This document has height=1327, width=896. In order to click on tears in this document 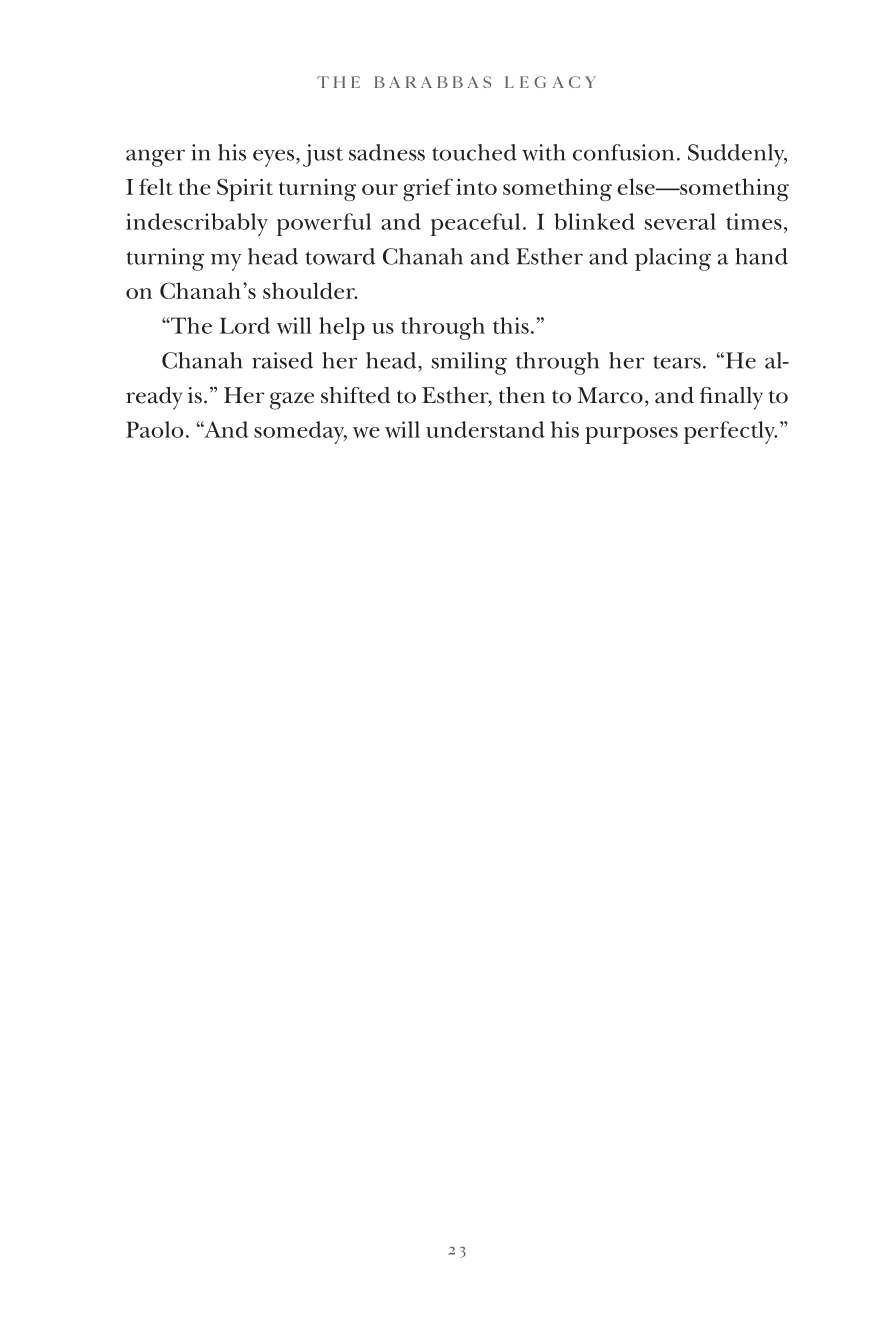, I will do `click(677, 362)`.
